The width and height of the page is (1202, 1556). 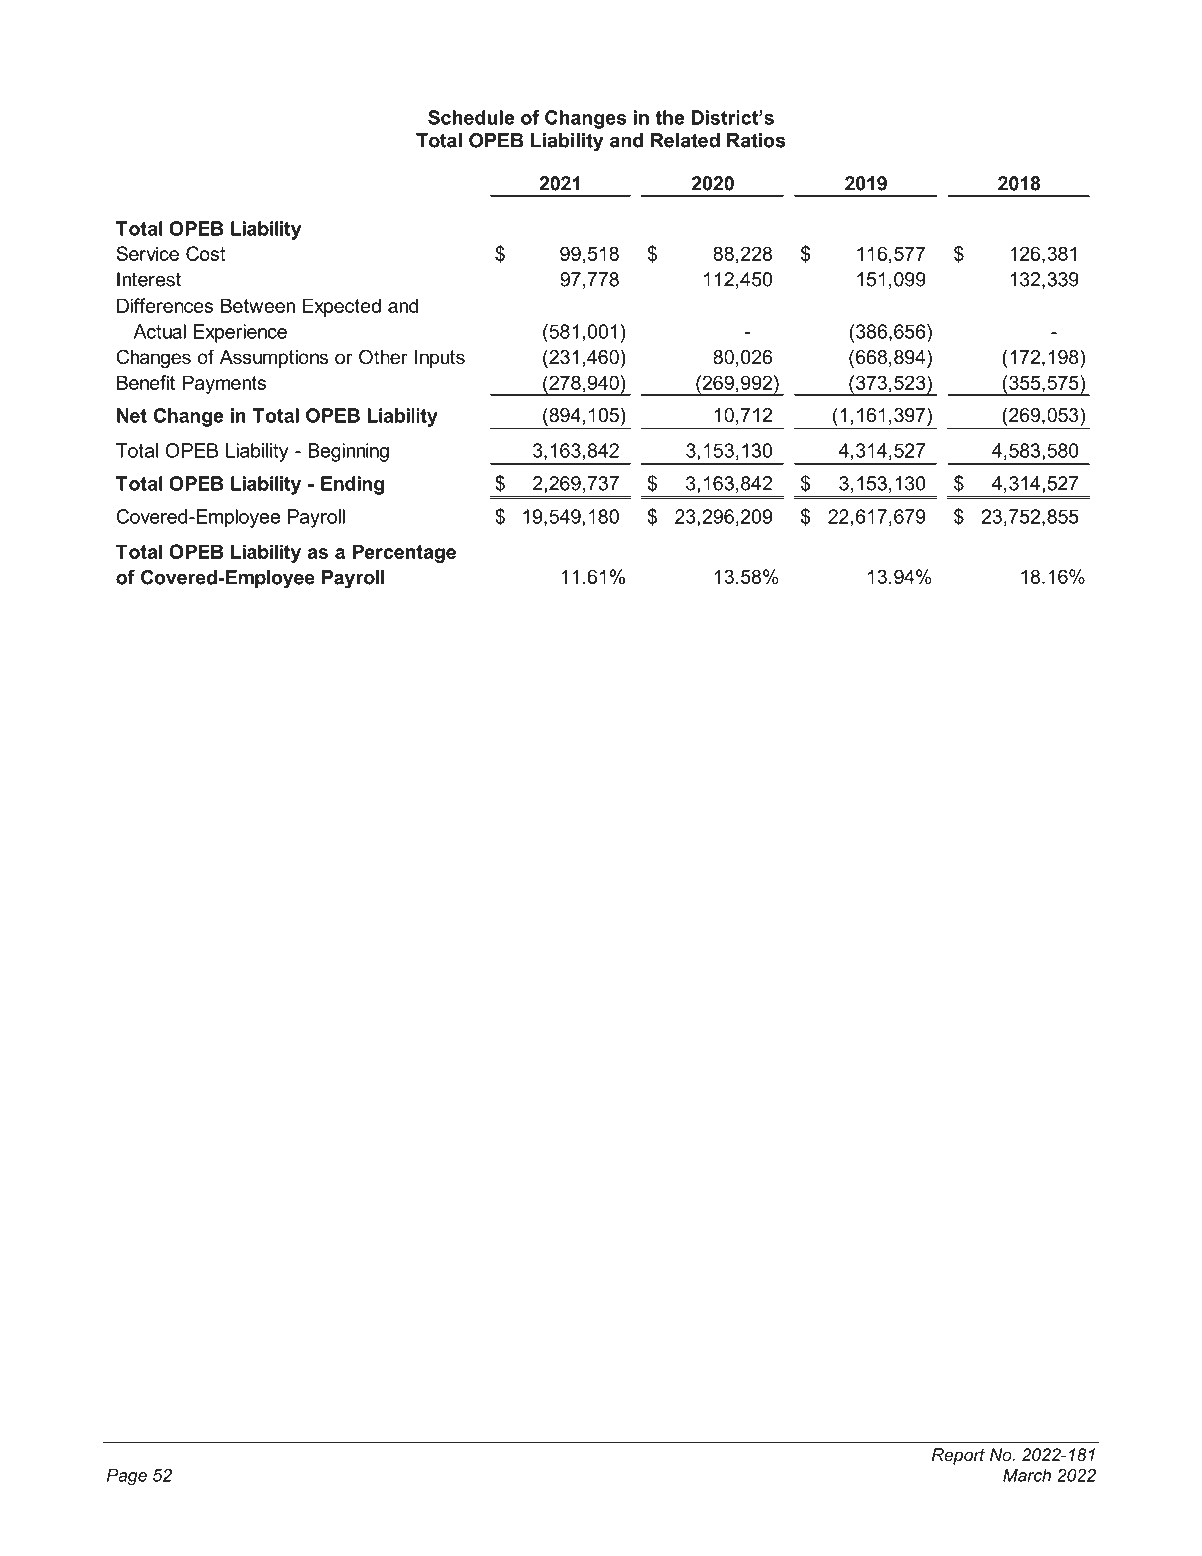 I want to click on Related, so click(x=685, y=140).
